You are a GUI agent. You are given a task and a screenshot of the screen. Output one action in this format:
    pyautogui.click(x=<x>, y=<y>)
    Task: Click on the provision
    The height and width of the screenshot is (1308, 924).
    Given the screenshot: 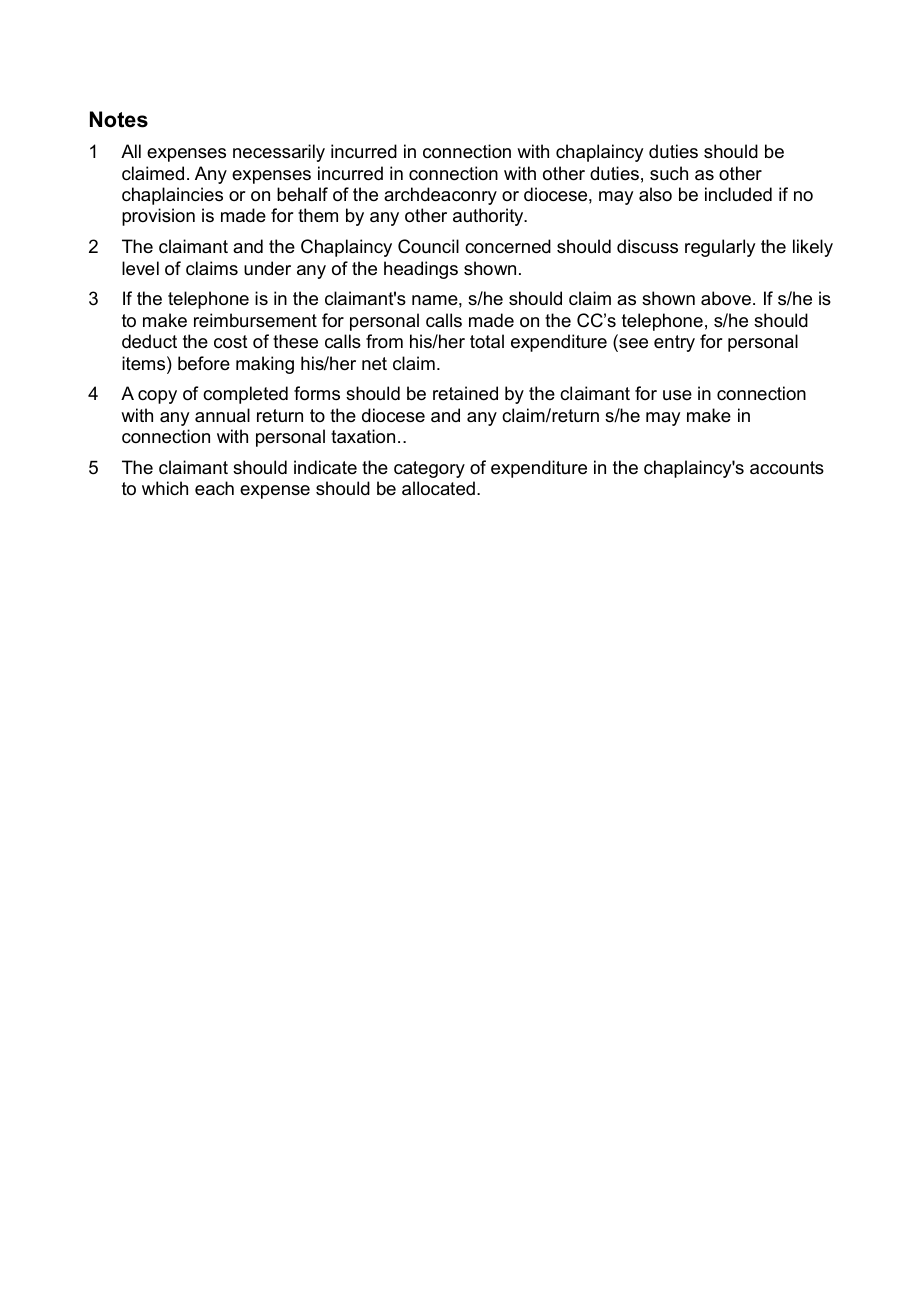 What is the action you would take?
    pyautogui.click(x=158, y=217)
